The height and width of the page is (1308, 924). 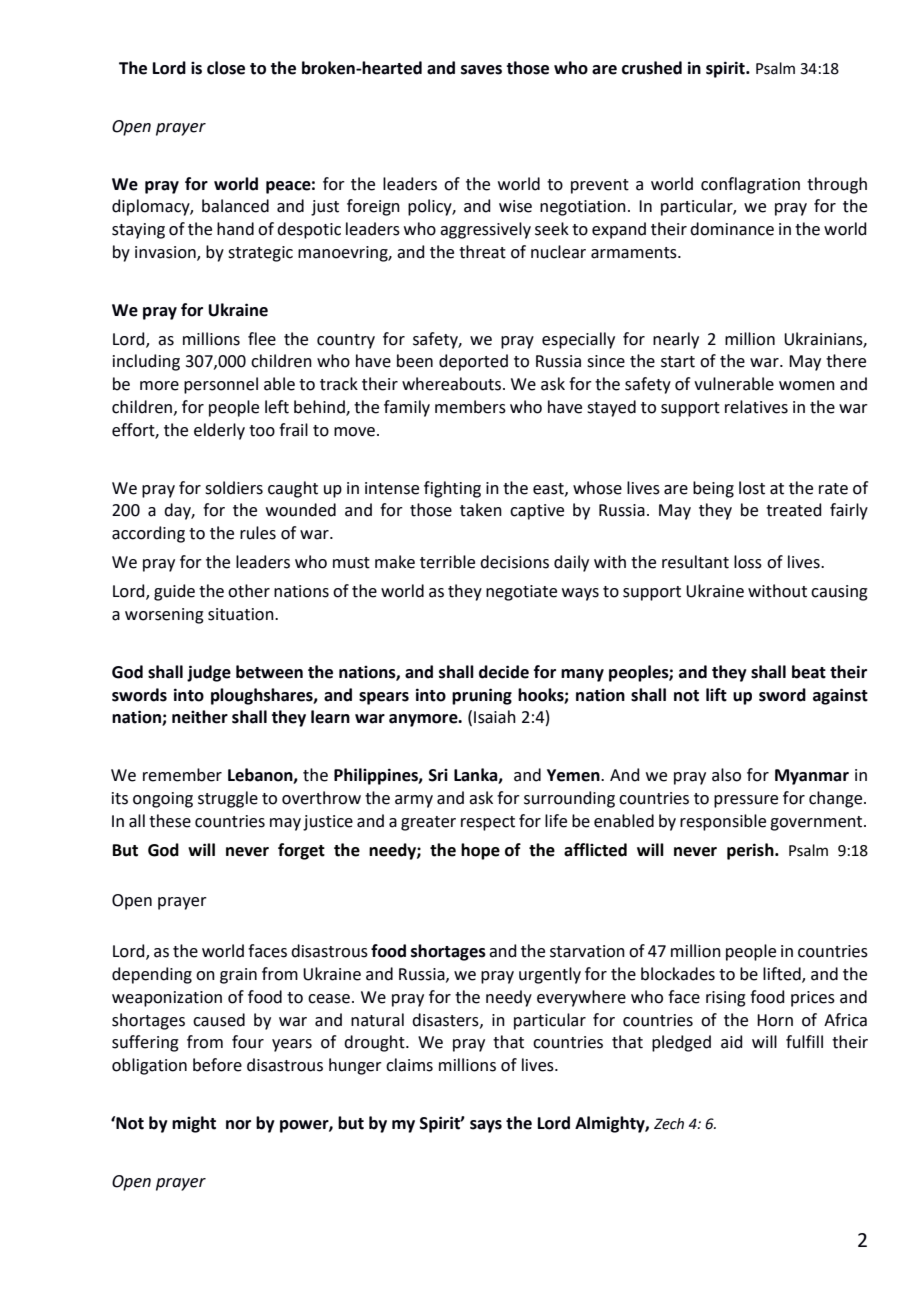 What do you see at coordinates (470, 407) in the page?
I see `members` at bounding box center [470, 407].
